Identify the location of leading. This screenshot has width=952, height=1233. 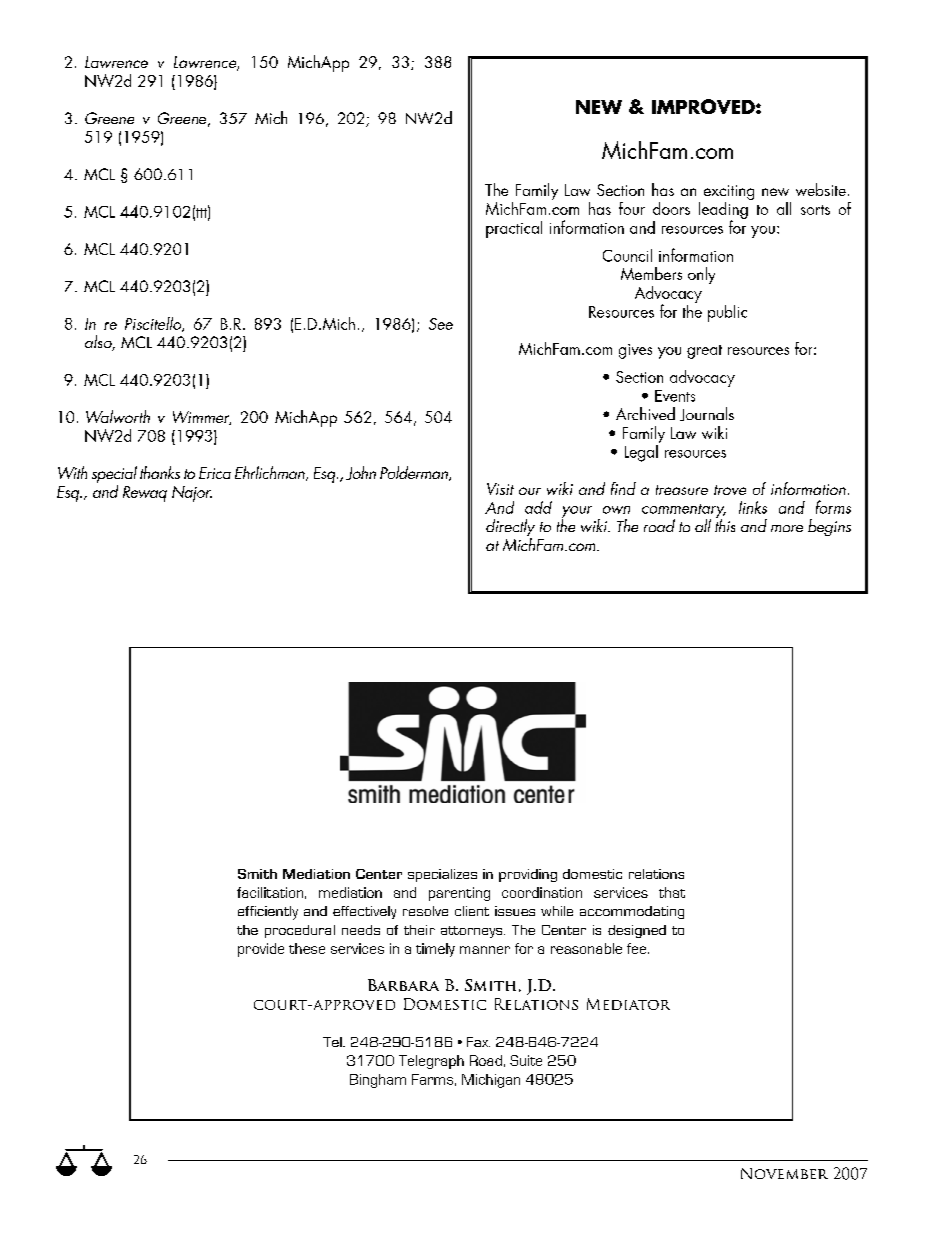
(724, 210).
